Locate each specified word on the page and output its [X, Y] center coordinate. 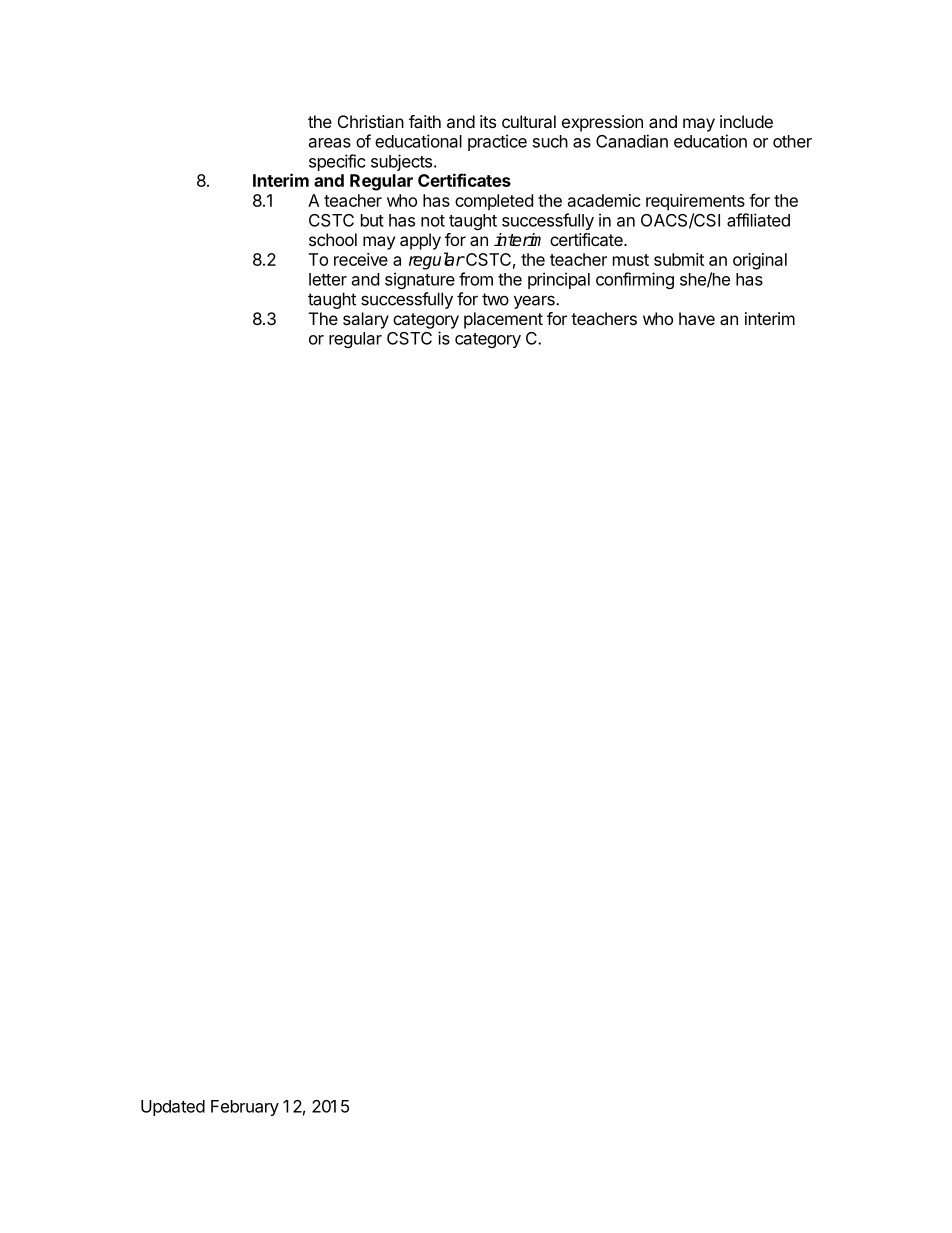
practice [497, 142]
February [245, 1108]
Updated [173, 1108]
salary [366, 320]
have [697, 318]
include [746, 121]
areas [330, 143]
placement [503, 320]
